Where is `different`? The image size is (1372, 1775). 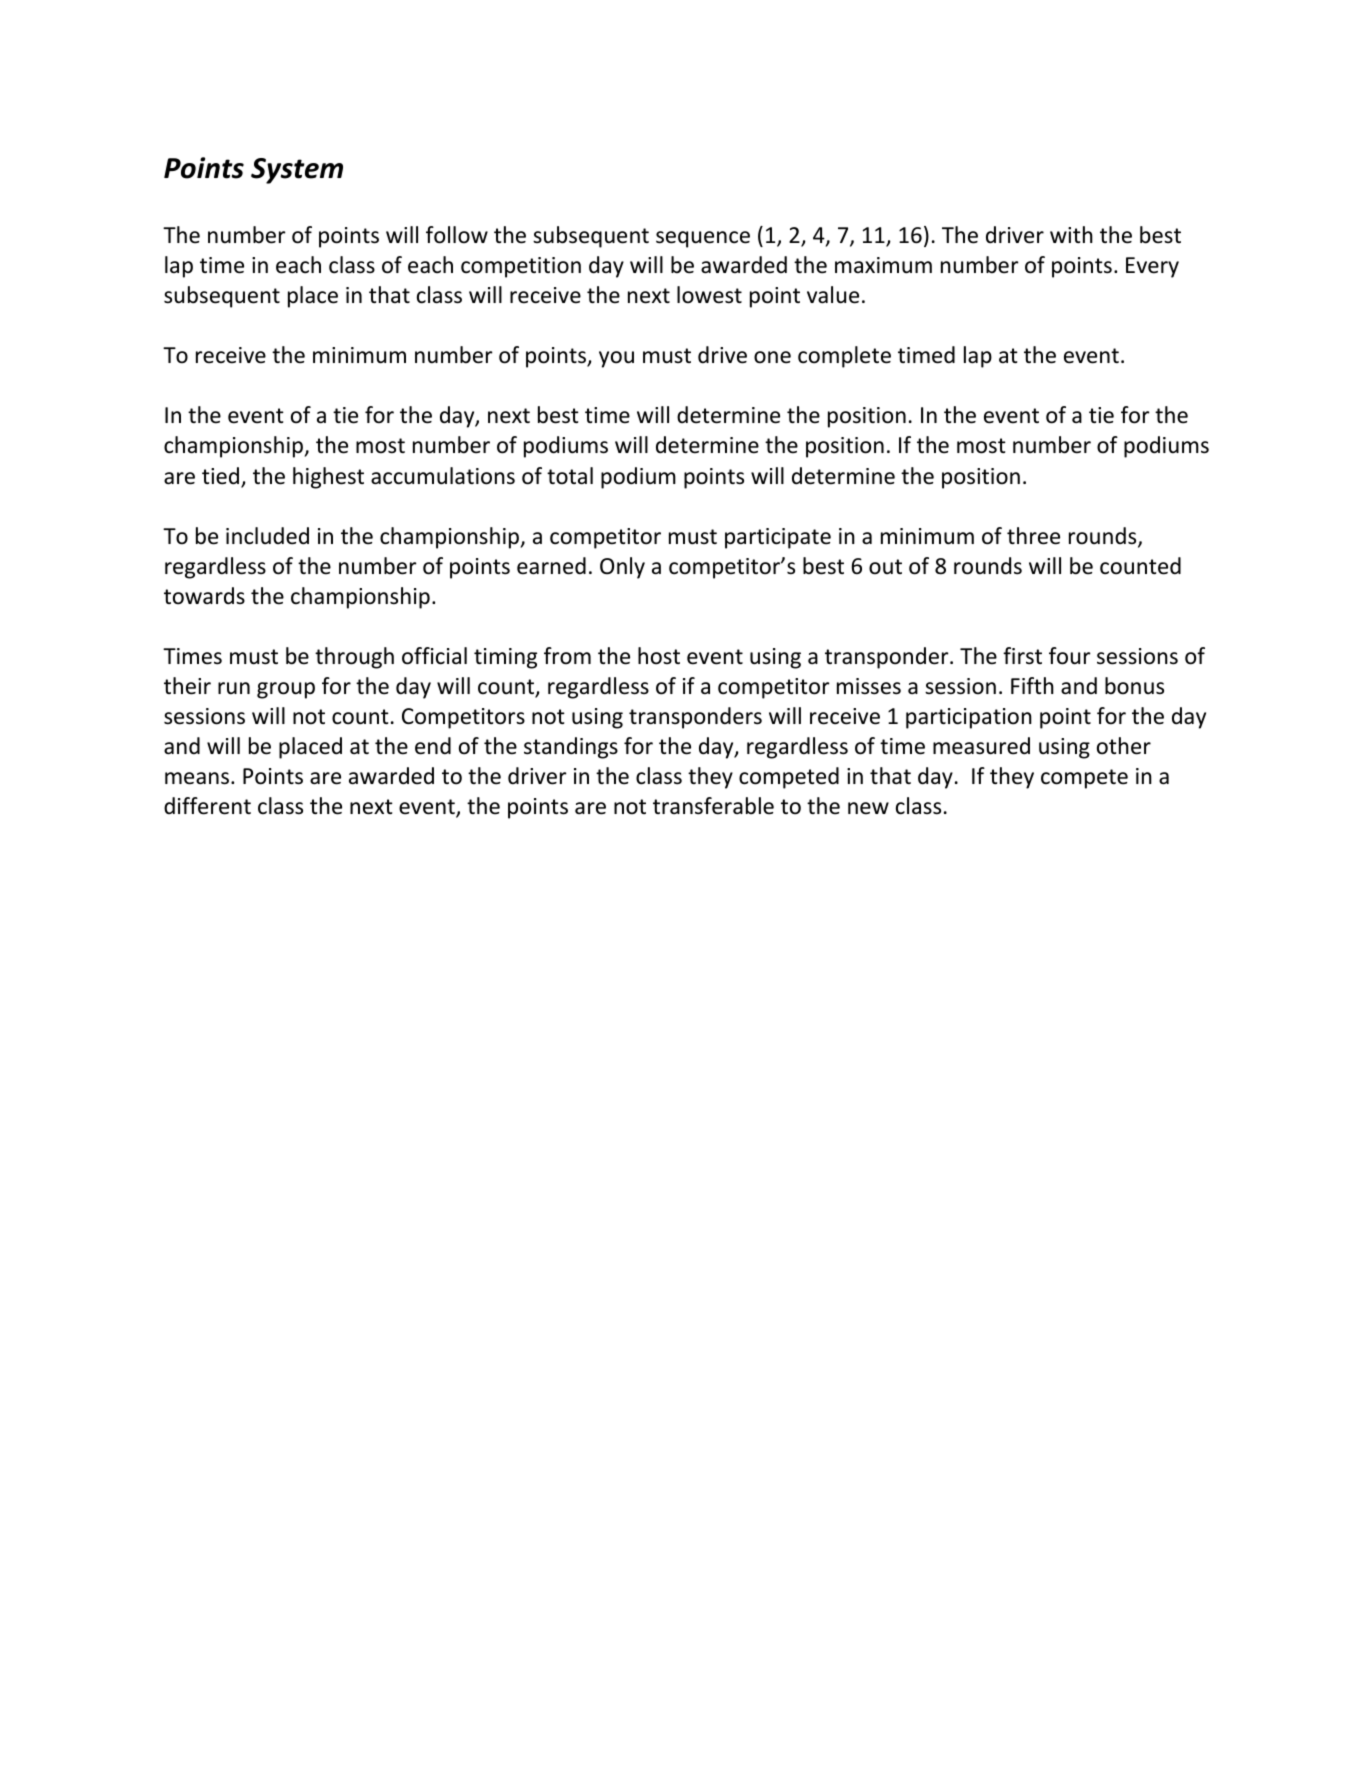
different is located at coordinates (207, 806).
